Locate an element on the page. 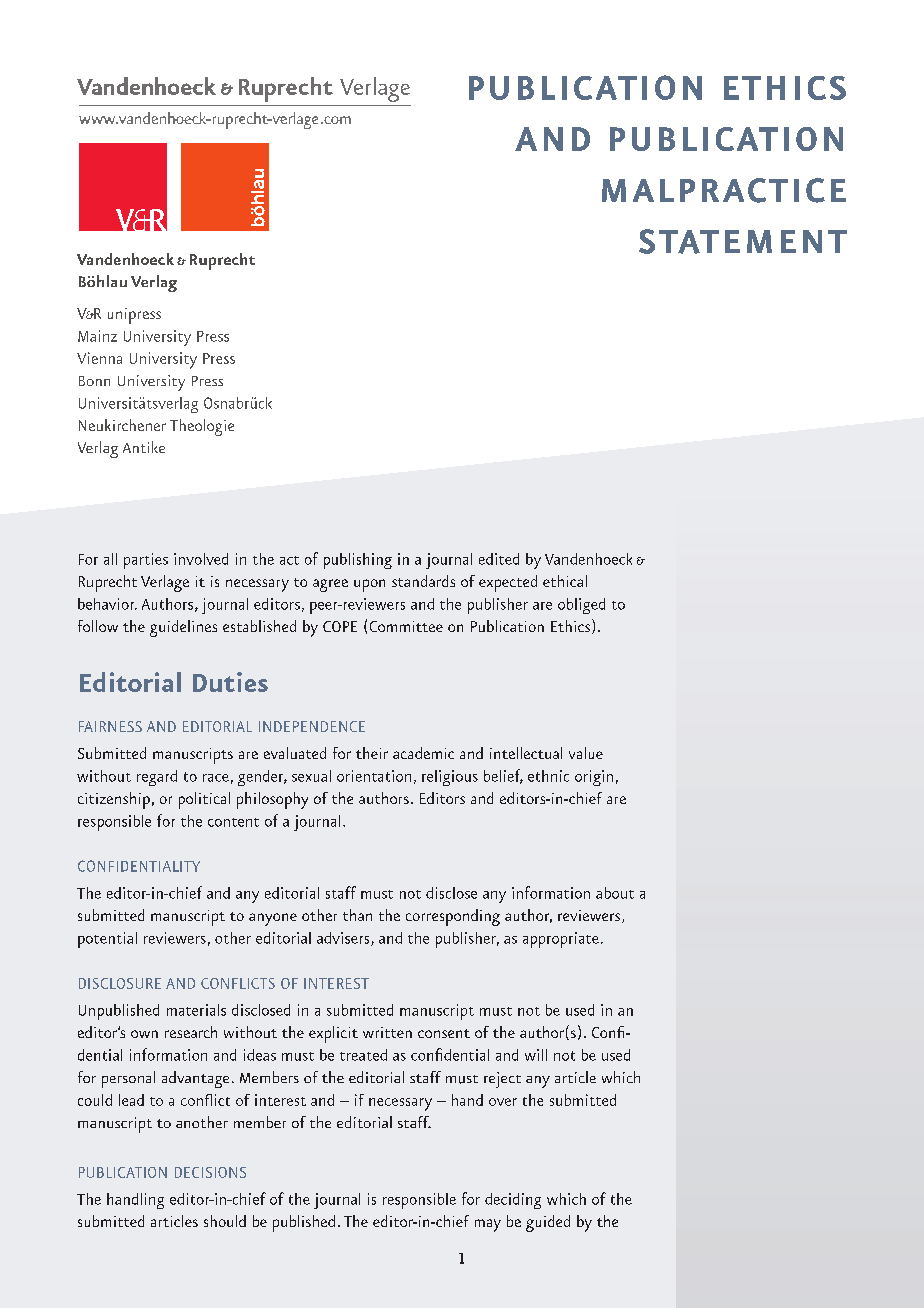  DECISIONS is located at coordinates (210, 1172).
